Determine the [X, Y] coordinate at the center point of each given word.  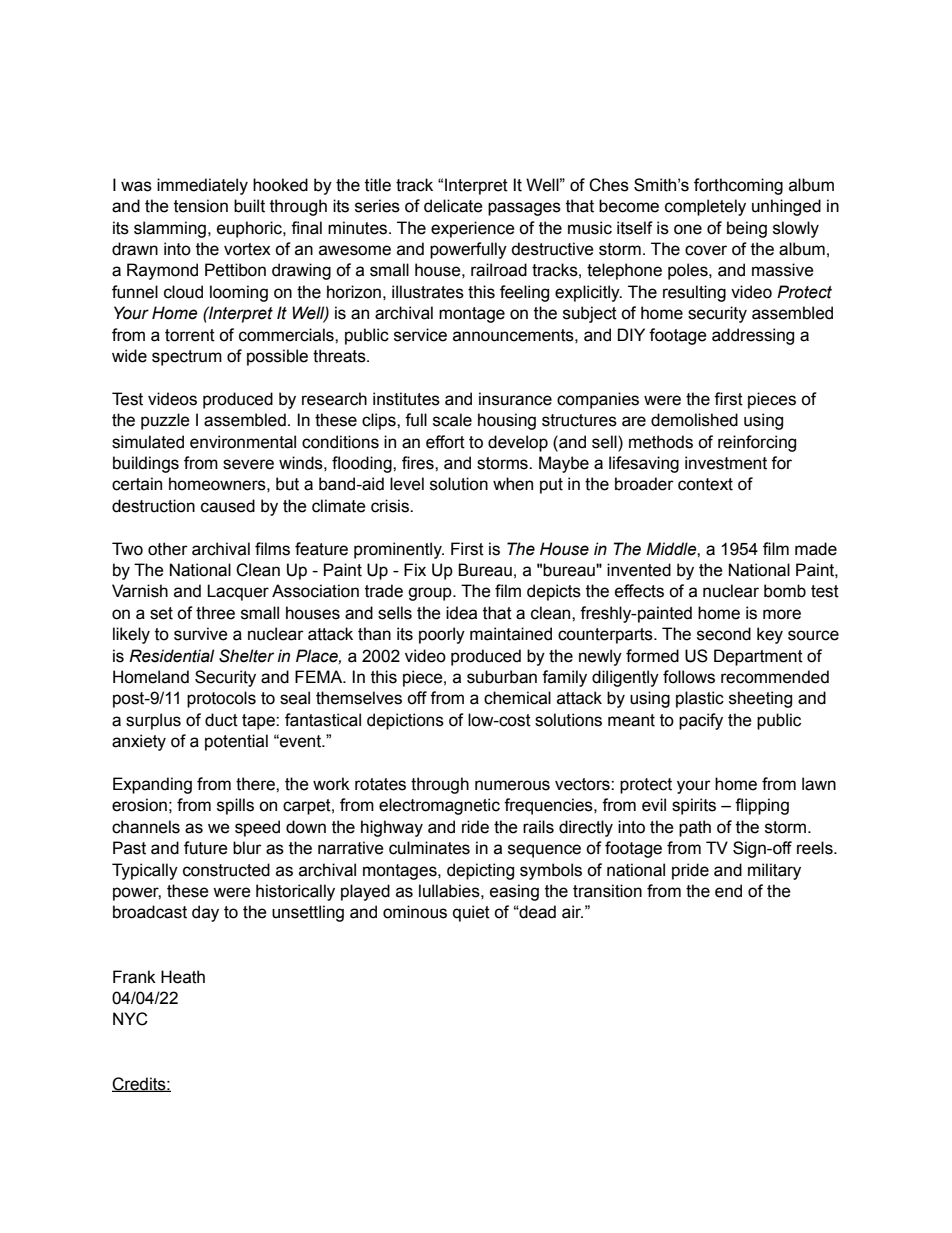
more [782, 614]
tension [201, 206]
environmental [243, 442]
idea [461, 613]
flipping [762, 806]
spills [235, 806]
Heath [183, 977]
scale [452, 420]
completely [705, 207]
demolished [694, 420]
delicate [453, 206]
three [215, 613]
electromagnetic [439, 806]
